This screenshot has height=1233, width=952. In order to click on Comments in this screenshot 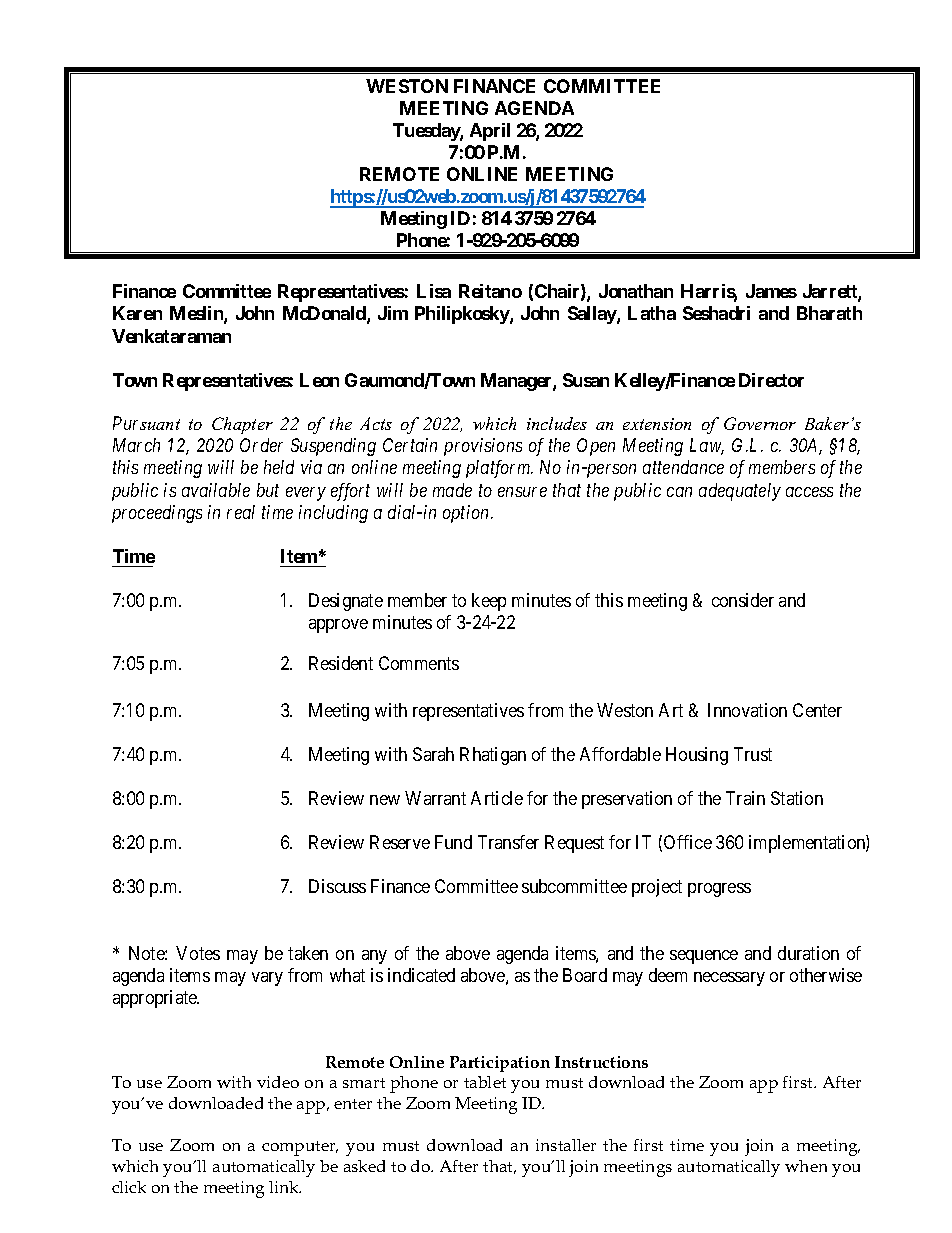, I will do `click(419, 663)`.
